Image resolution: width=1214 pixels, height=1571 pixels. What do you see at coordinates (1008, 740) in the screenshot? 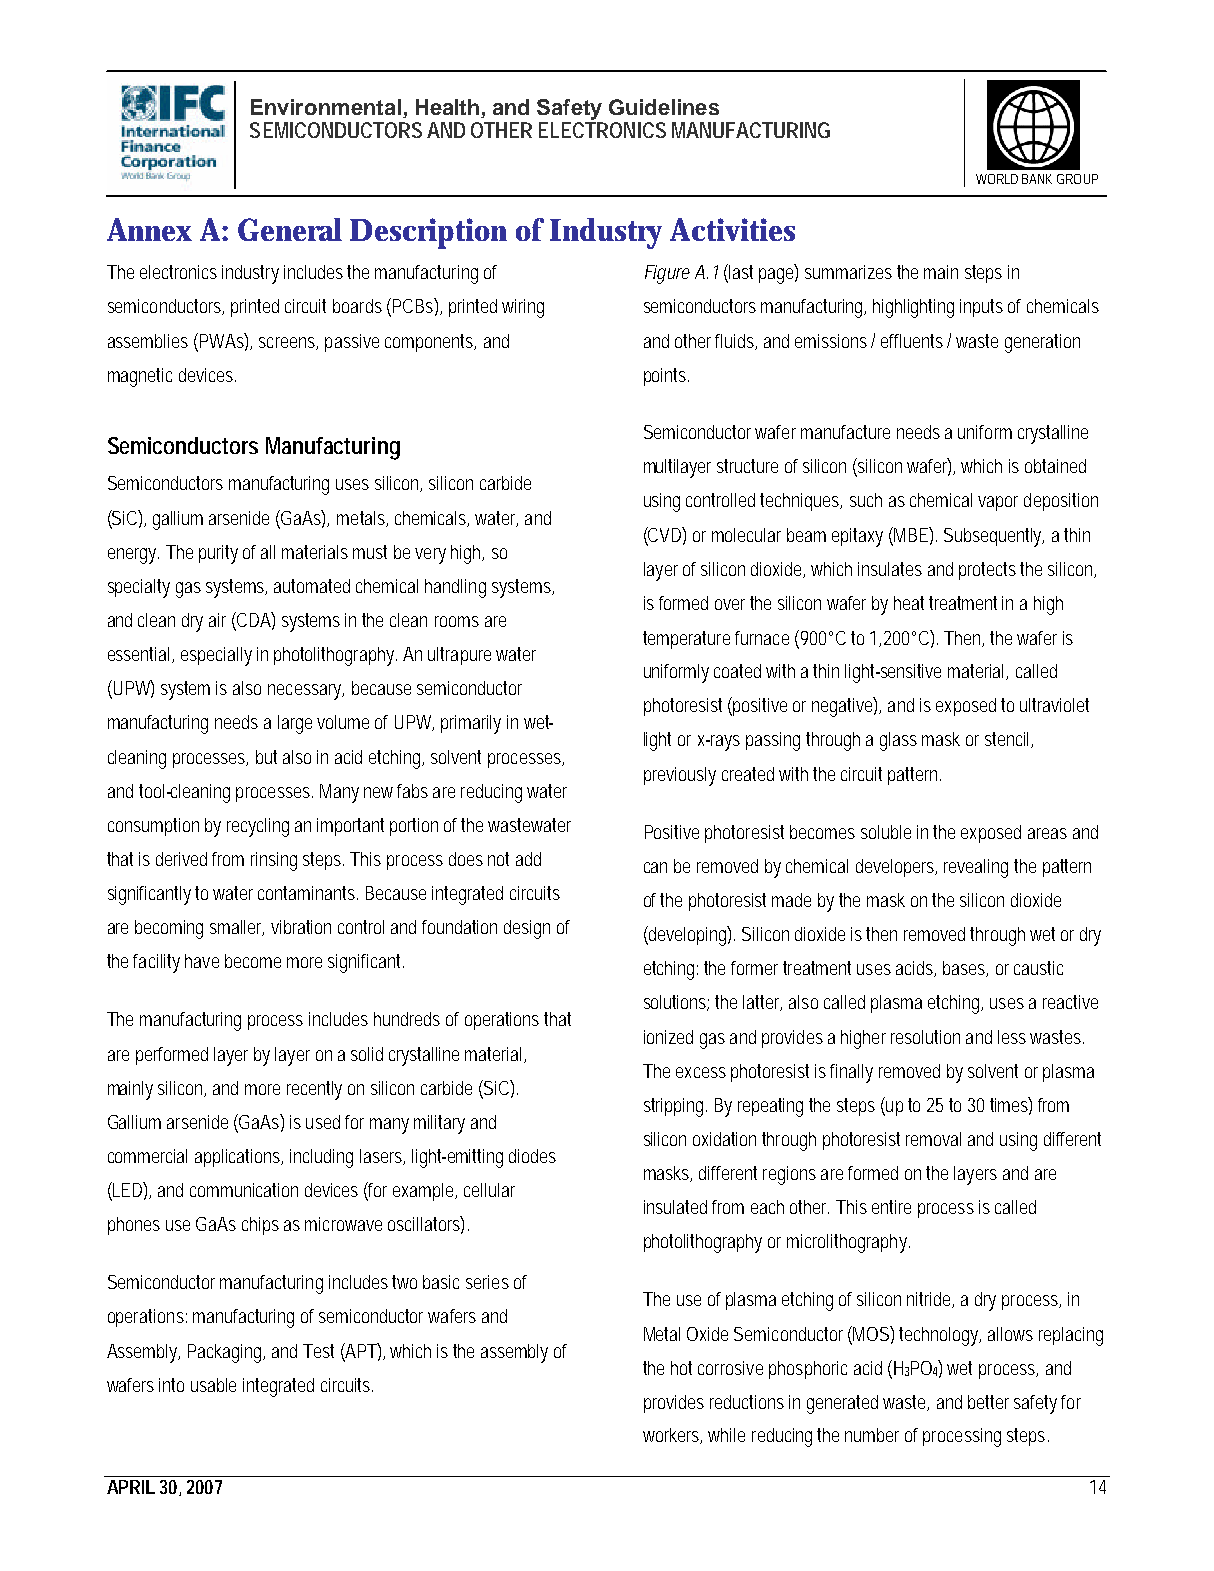
I see `stencil` at bounding box center [1008, 740].
